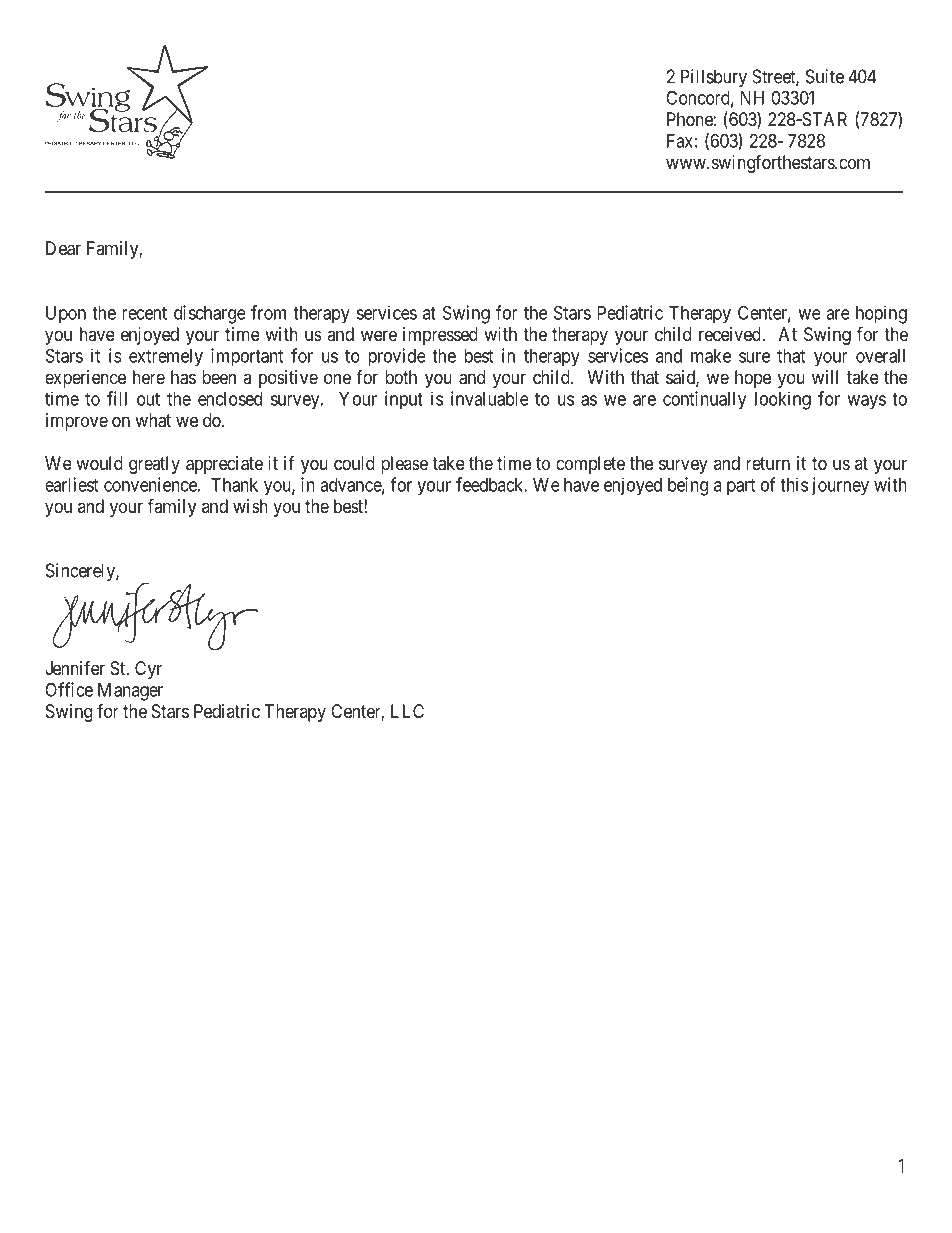 The image size is (952, 1233). Describe the element at coordinates (144, 313) in the screenshot. I see `recent` at that location.
